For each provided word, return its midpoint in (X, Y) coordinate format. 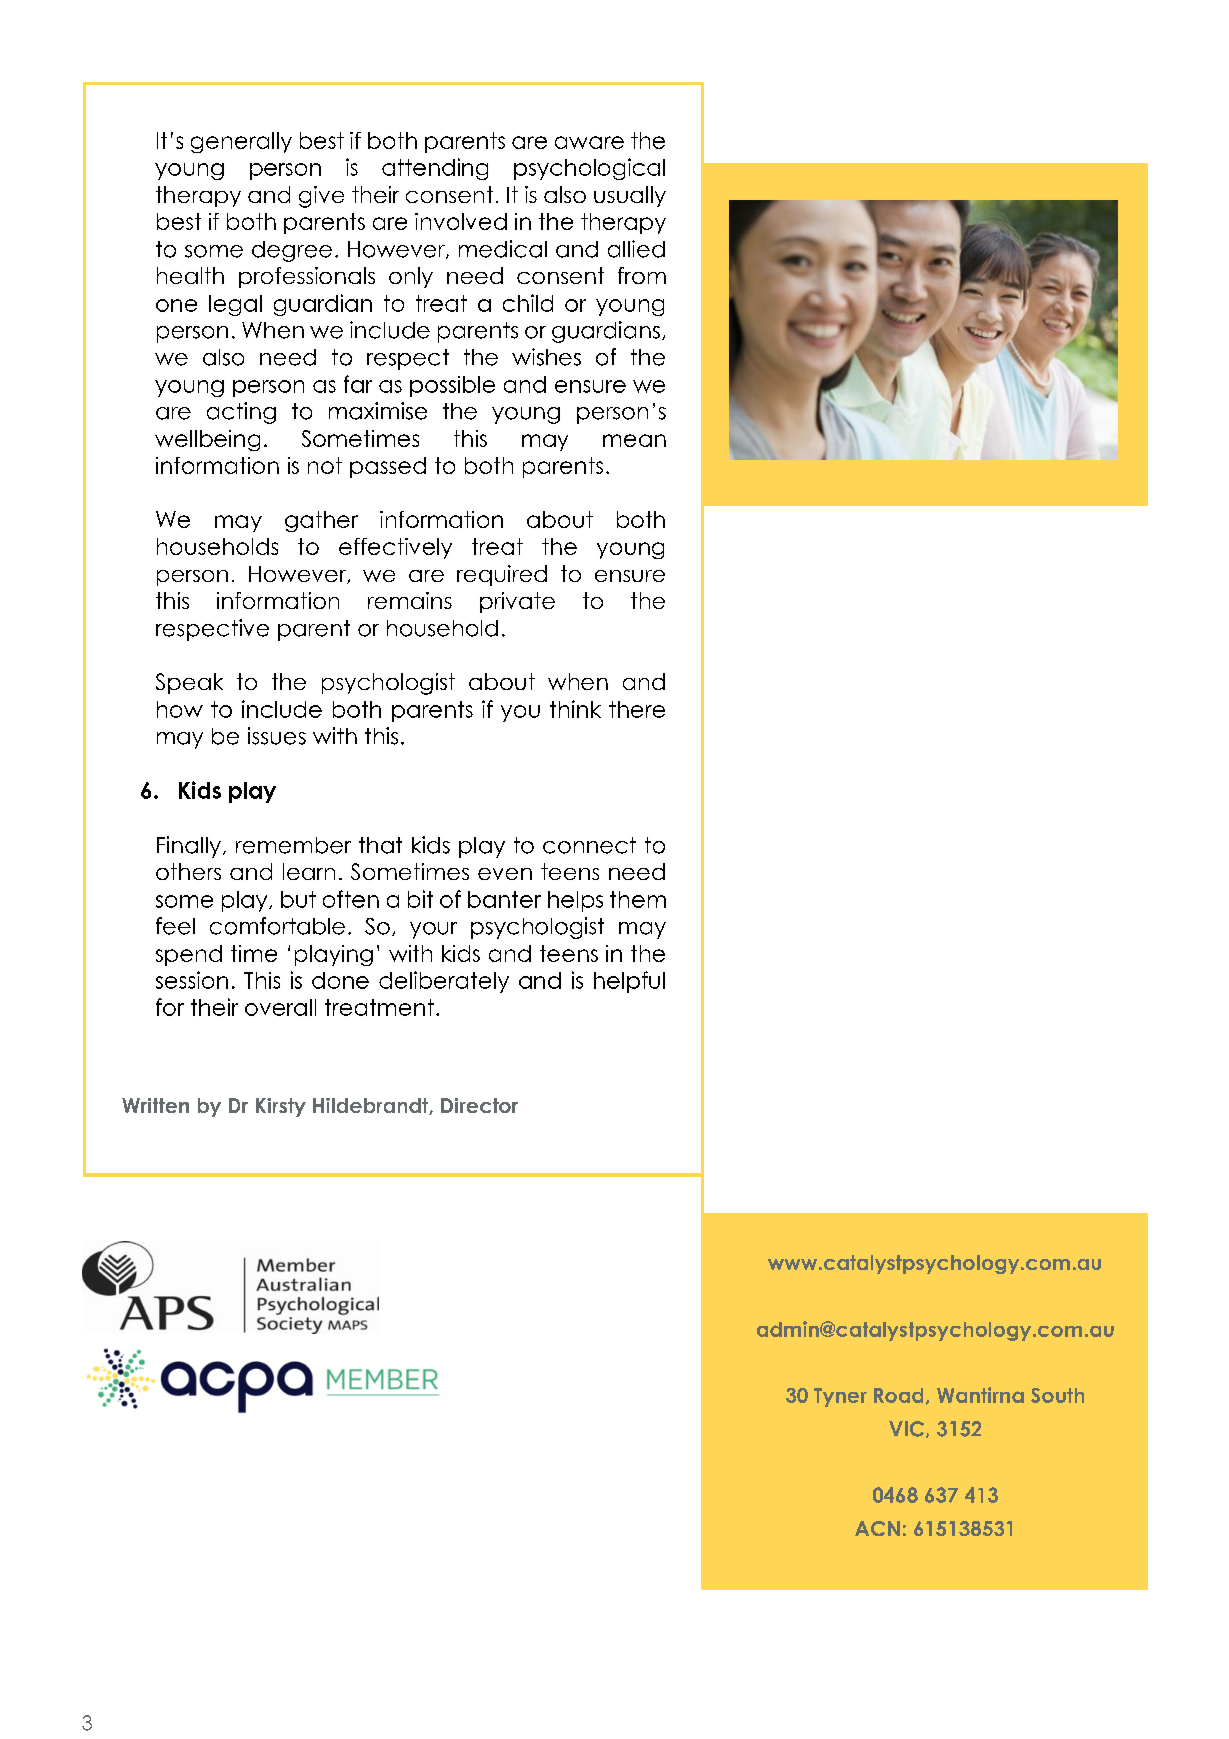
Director (479, 1105)
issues (277, 736)
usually (630, 196)
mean (634, 440)
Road (898, 1395)
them (638, 899)
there (637, 709)
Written (155, 1105)
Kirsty (281, 1107)
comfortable (277, 926)
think (575, 709)
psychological (589, 169)
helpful (629, 982)
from (642, 275)
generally (241, 142)
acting (241, 413)
